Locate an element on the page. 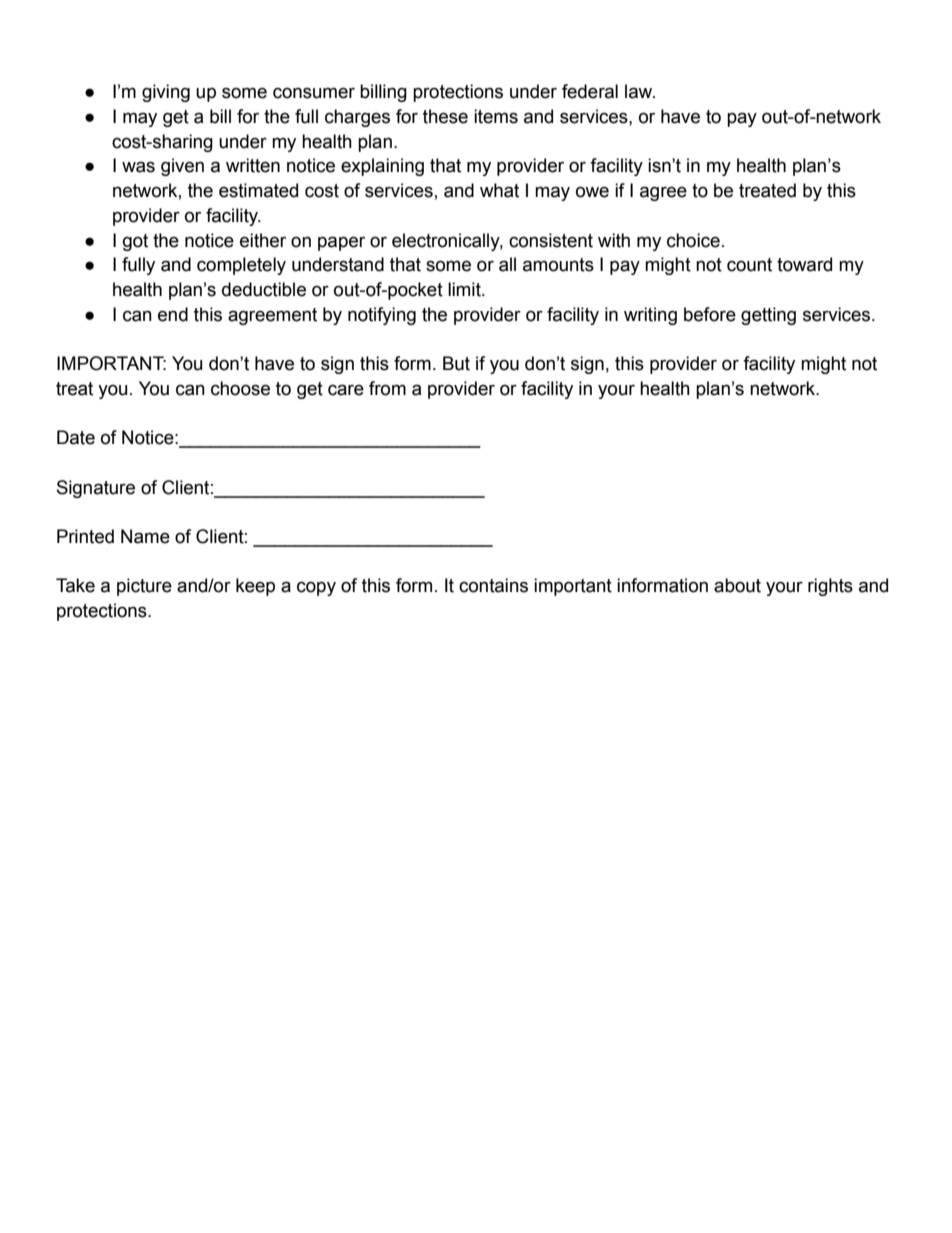 The width and height of the document is (952, 1233). But is located at coordinates (456, 363).
